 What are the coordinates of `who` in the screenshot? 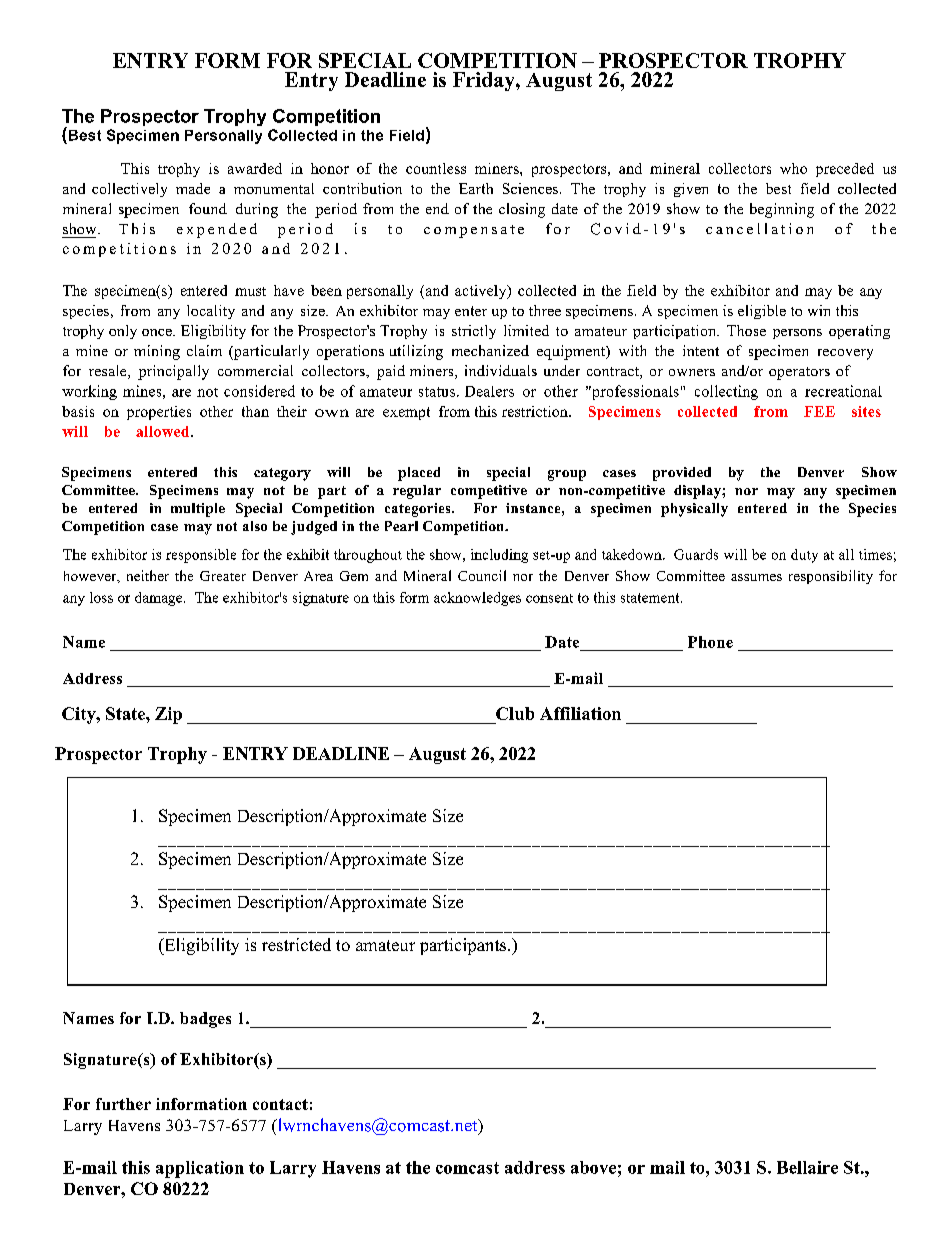 It's located at (793, 168).
